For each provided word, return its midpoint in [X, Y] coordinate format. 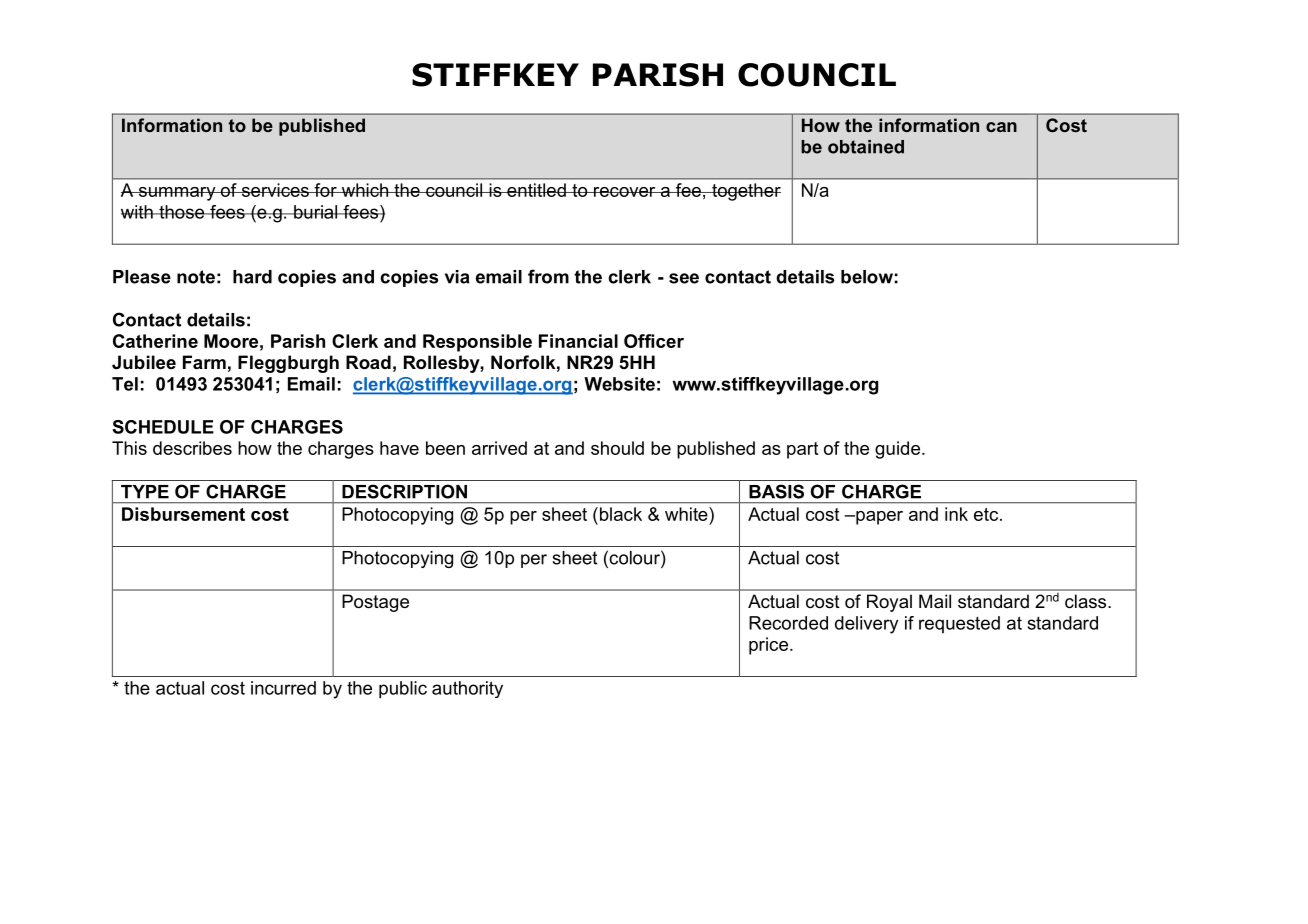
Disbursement [183, 514]
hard [252, 277]
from [548, 276]
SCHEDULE [163, 427]
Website [619, 384]
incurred [283, 688]
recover [625, 192]
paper [878, 518]
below [867, 277]
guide [897, 450]
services [275, 190]
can [1001, 127]
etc [987, 514]
